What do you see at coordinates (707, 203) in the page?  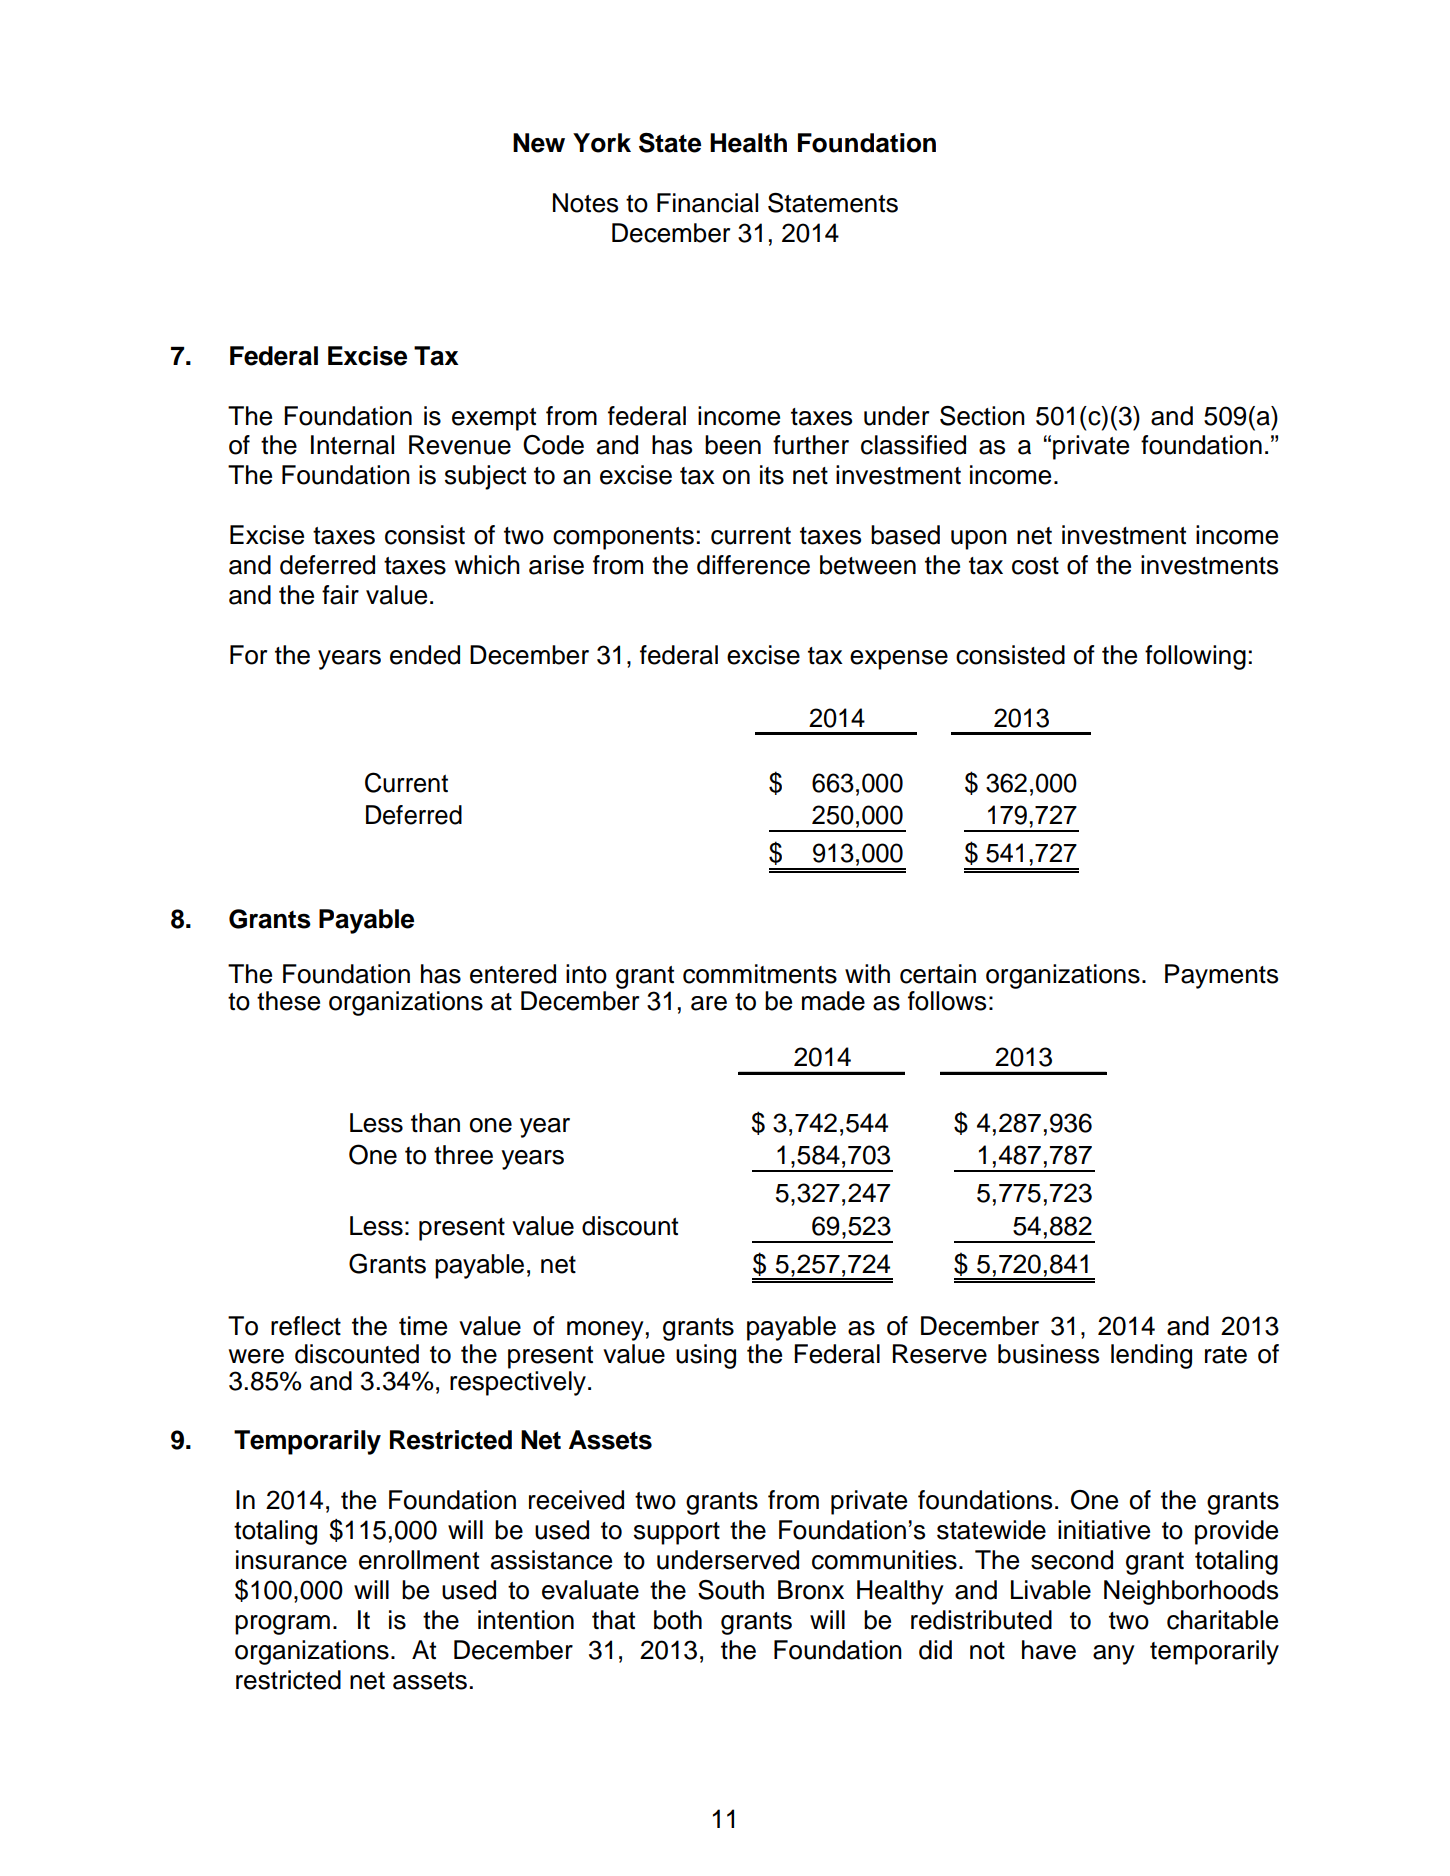 I see `Financial` at bounding box center [707, 203].
